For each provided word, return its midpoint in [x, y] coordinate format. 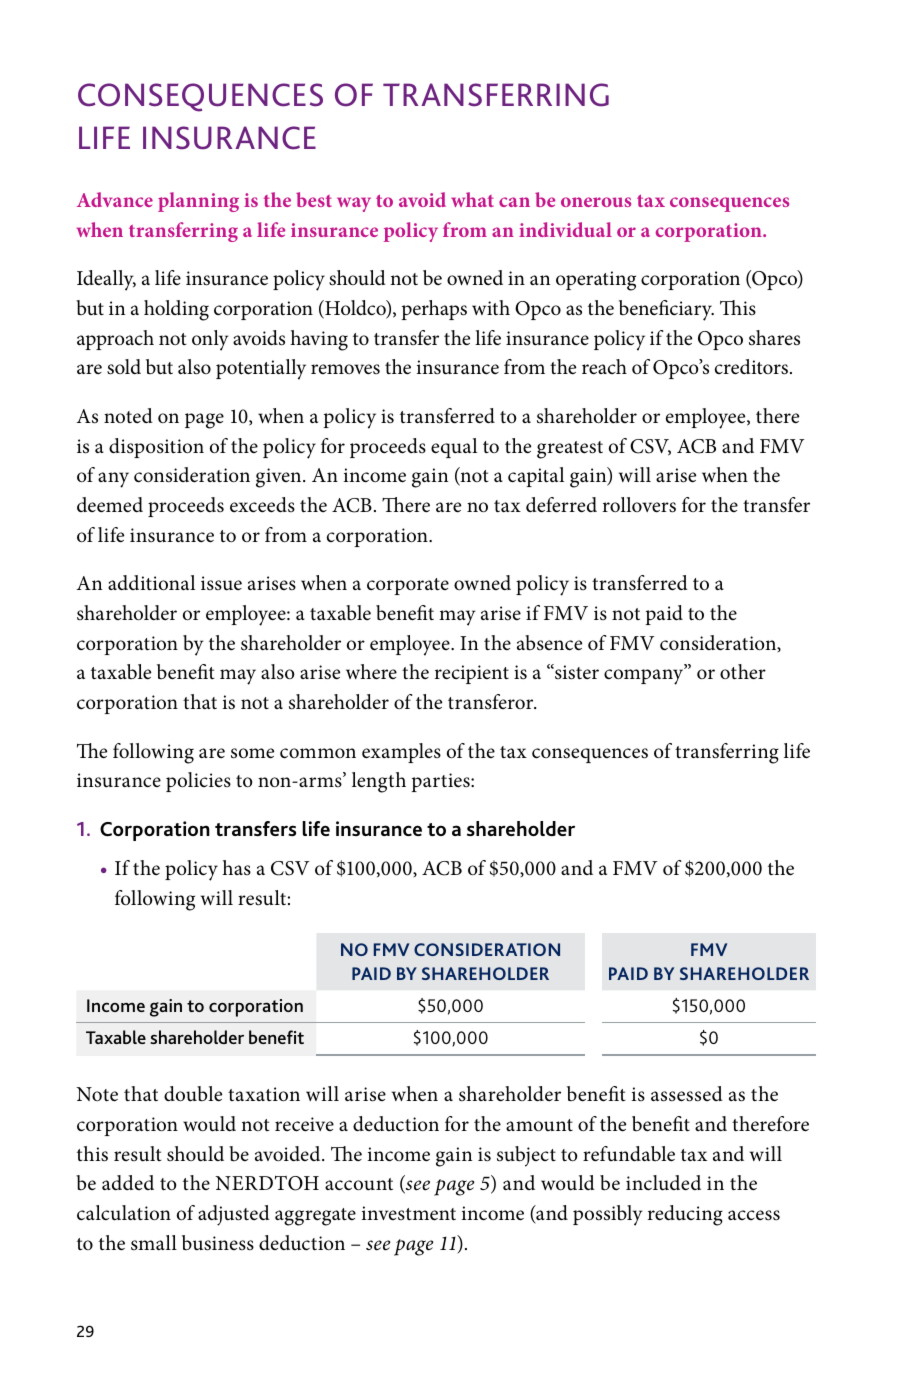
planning [198, 202]
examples [401, 753]
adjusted [234, 1215]
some [252, 753]
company [645, 676]
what [472, 199]
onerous [596, 202]
